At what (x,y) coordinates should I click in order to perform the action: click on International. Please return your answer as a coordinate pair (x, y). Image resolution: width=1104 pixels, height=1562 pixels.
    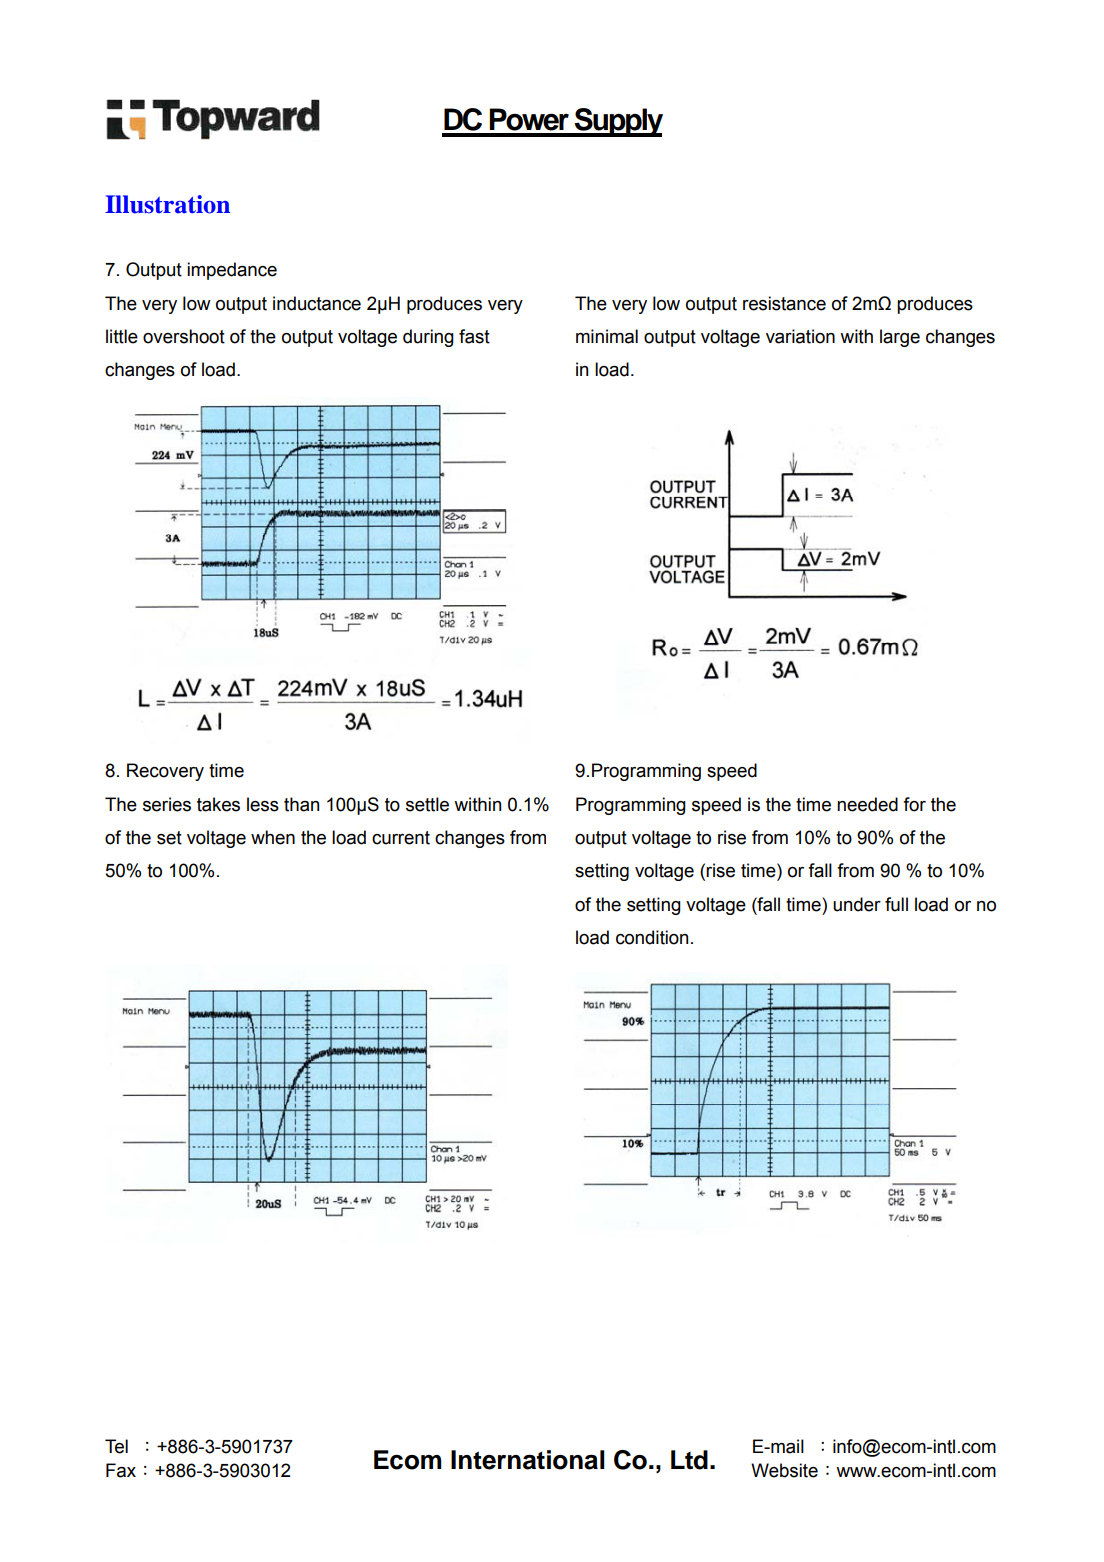
    Looking at the image, I should click on (528, 1460).
